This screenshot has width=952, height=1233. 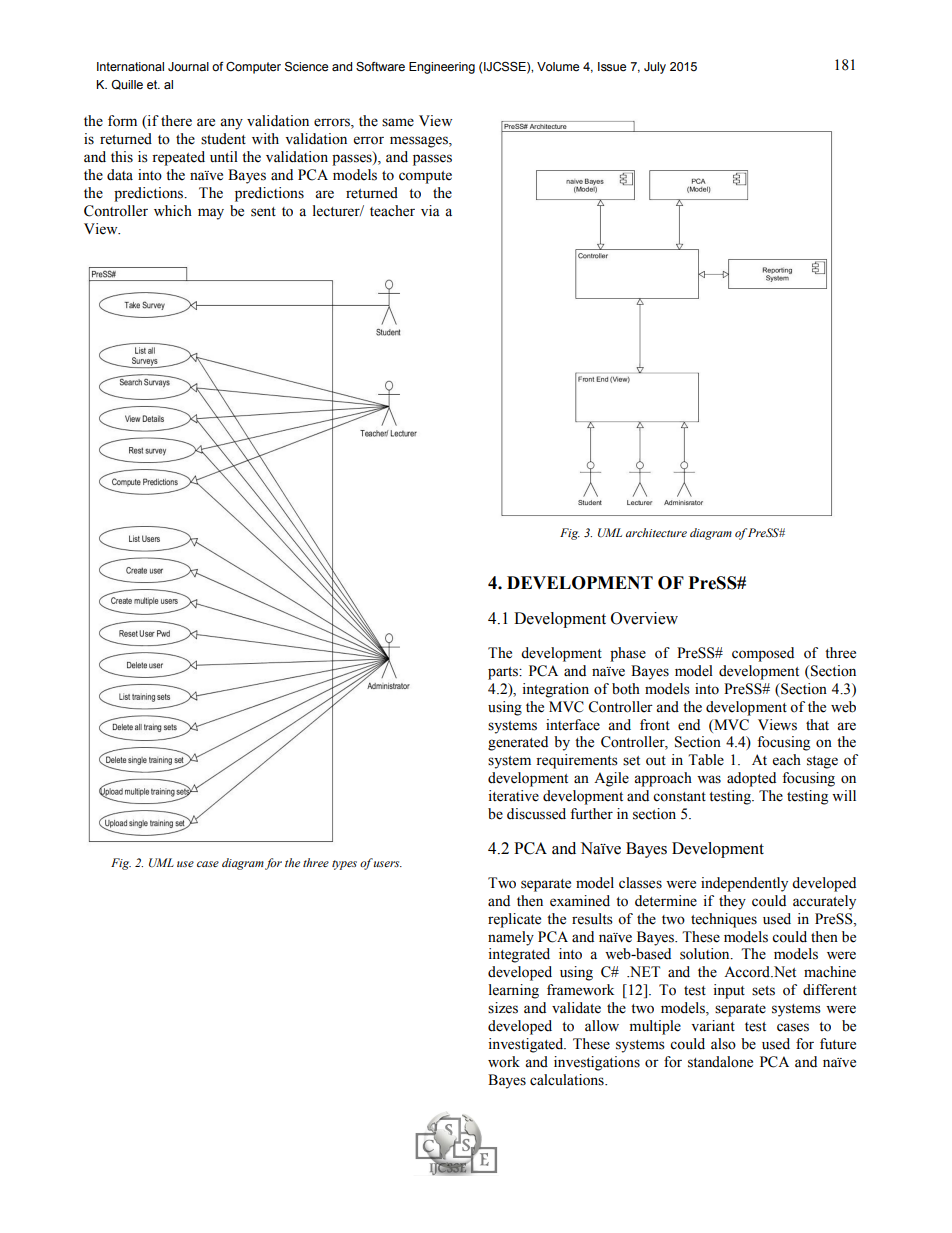 I want to click on may, so click(x=211, y=214).
